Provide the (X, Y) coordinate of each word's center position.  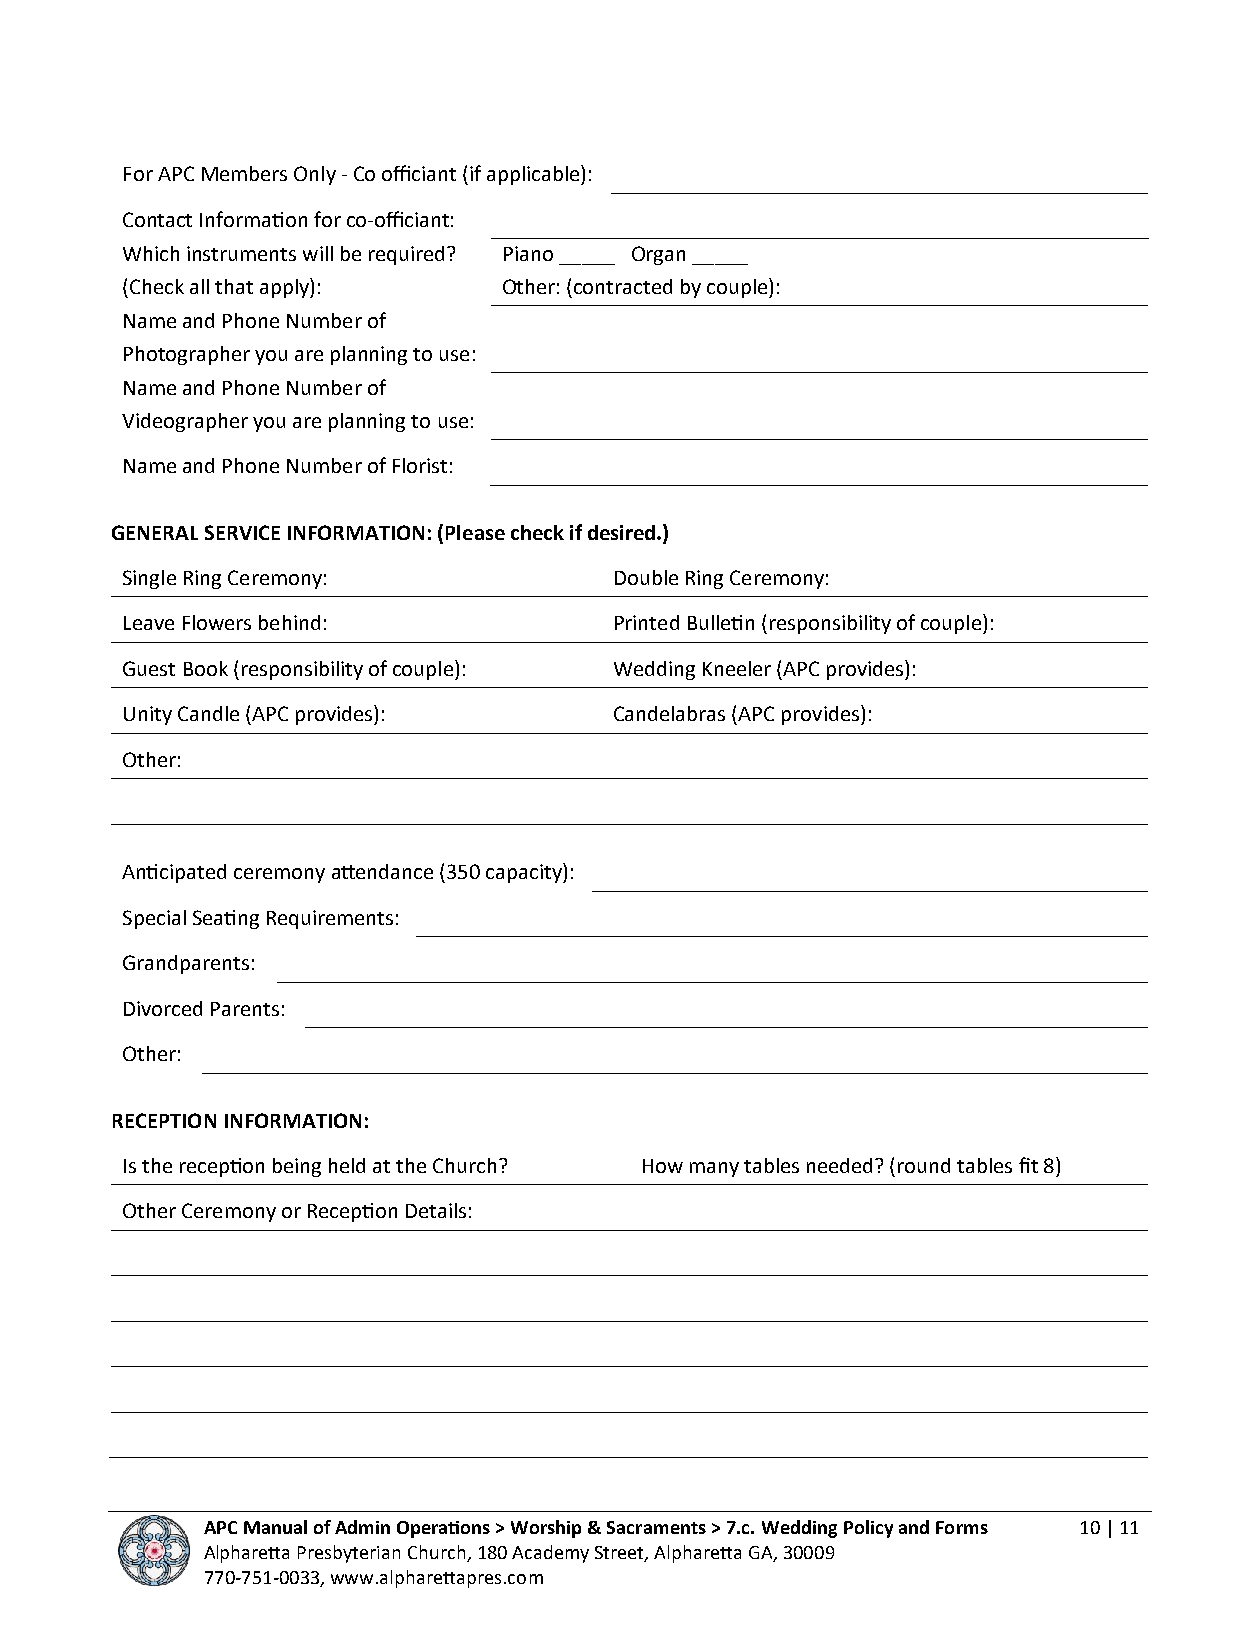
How (663, 1166)
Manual (275, 1527)
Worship (546, 1529)
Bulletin (721, 622)
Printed (647, 622)
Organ (658, 255)
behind (289, 622)
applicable (534, 175)
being (297, 1167)
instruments (241, 253)
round (924, 1165)
